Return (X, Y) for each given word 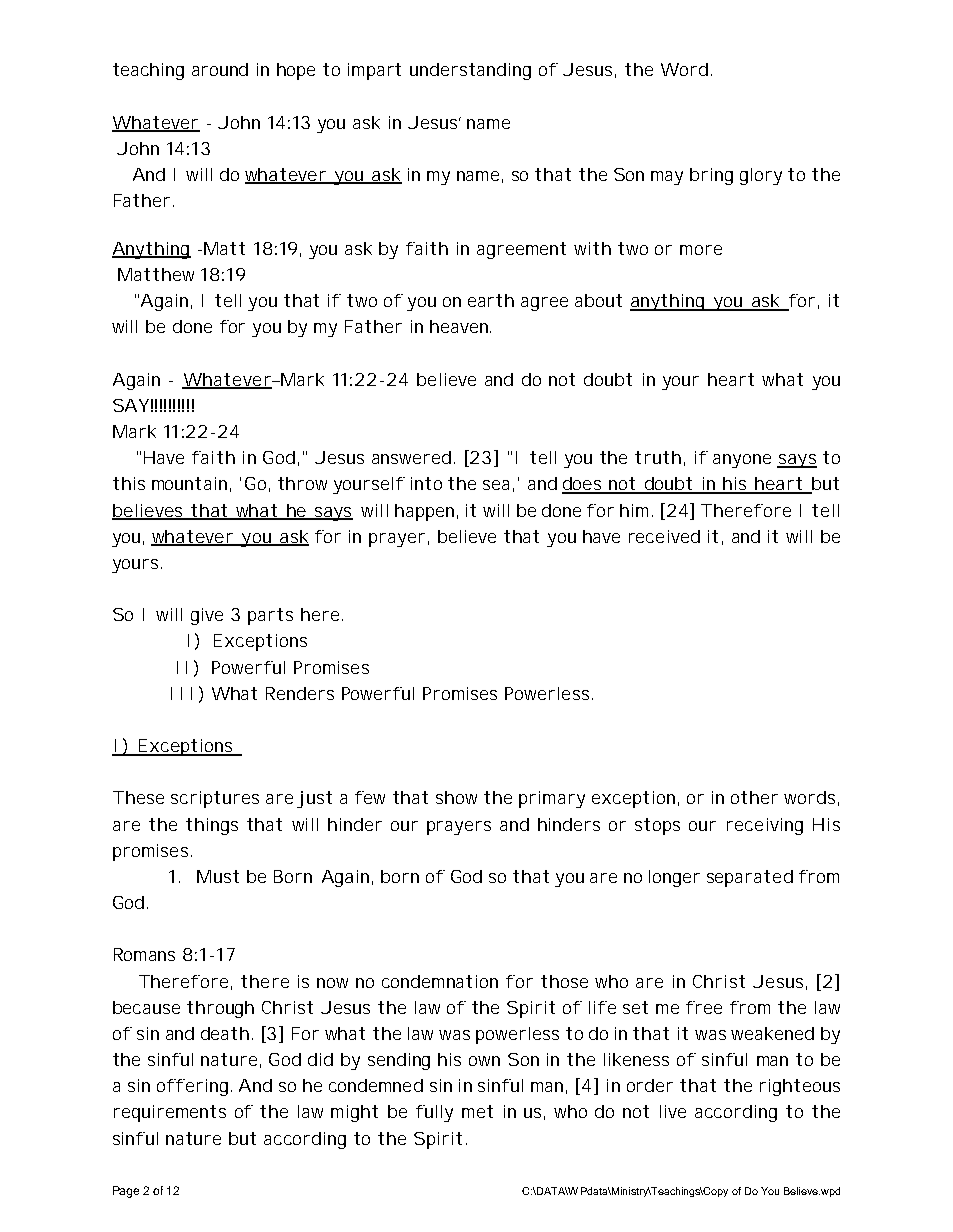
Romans (144, 954)
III (181, 693)
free (704, 1007)
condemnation (440, 981)
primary (552, 799)
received (664, 536)
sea (496, 485)
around (220, 69)
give (207, 616)
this (129, 483)
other (754, 797)
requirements (170, 1113)
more (701, 250)
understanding (470, 71)
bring (711, 176)
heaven (460, 326)
